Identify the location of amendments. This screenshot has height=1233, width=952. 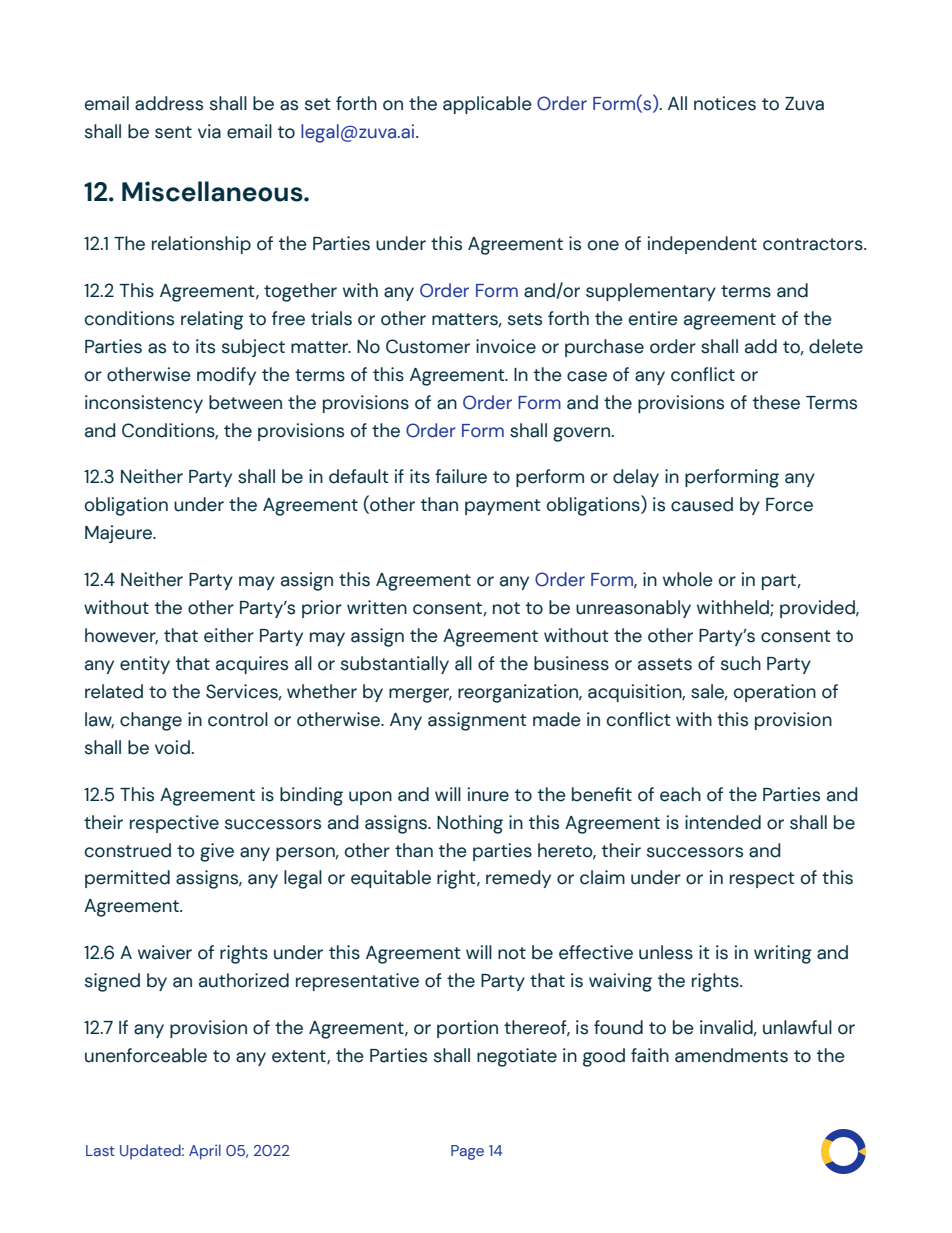
(731, 1055).
